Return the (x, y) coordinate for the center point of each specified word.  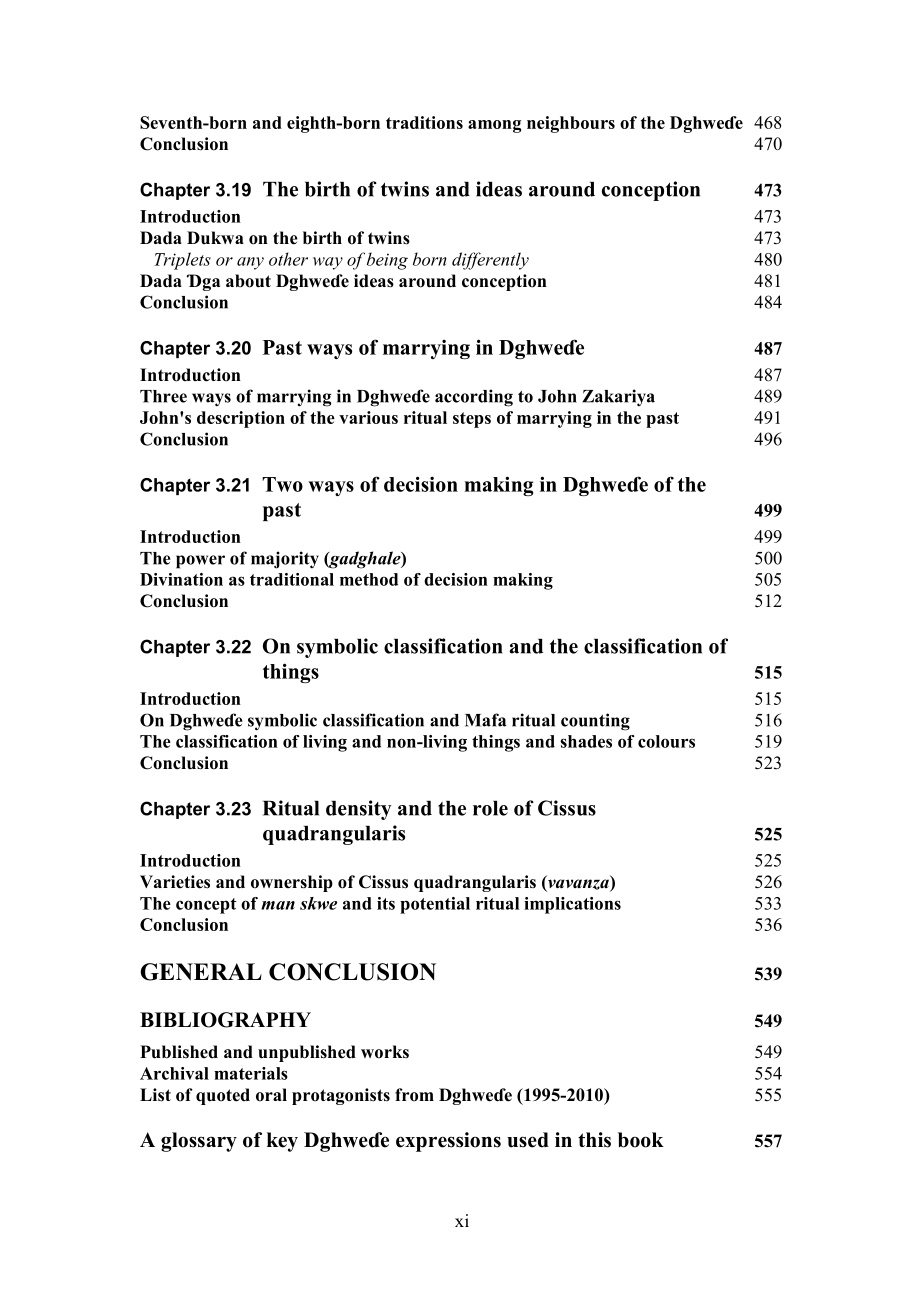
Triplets (182, 261)
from (414, 1095)
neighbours (571, 124)
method (369, 579)
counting (595, 722)
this (594, 1140)
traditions (424, 122)
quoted (223, 1096)
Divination (181, 579)
